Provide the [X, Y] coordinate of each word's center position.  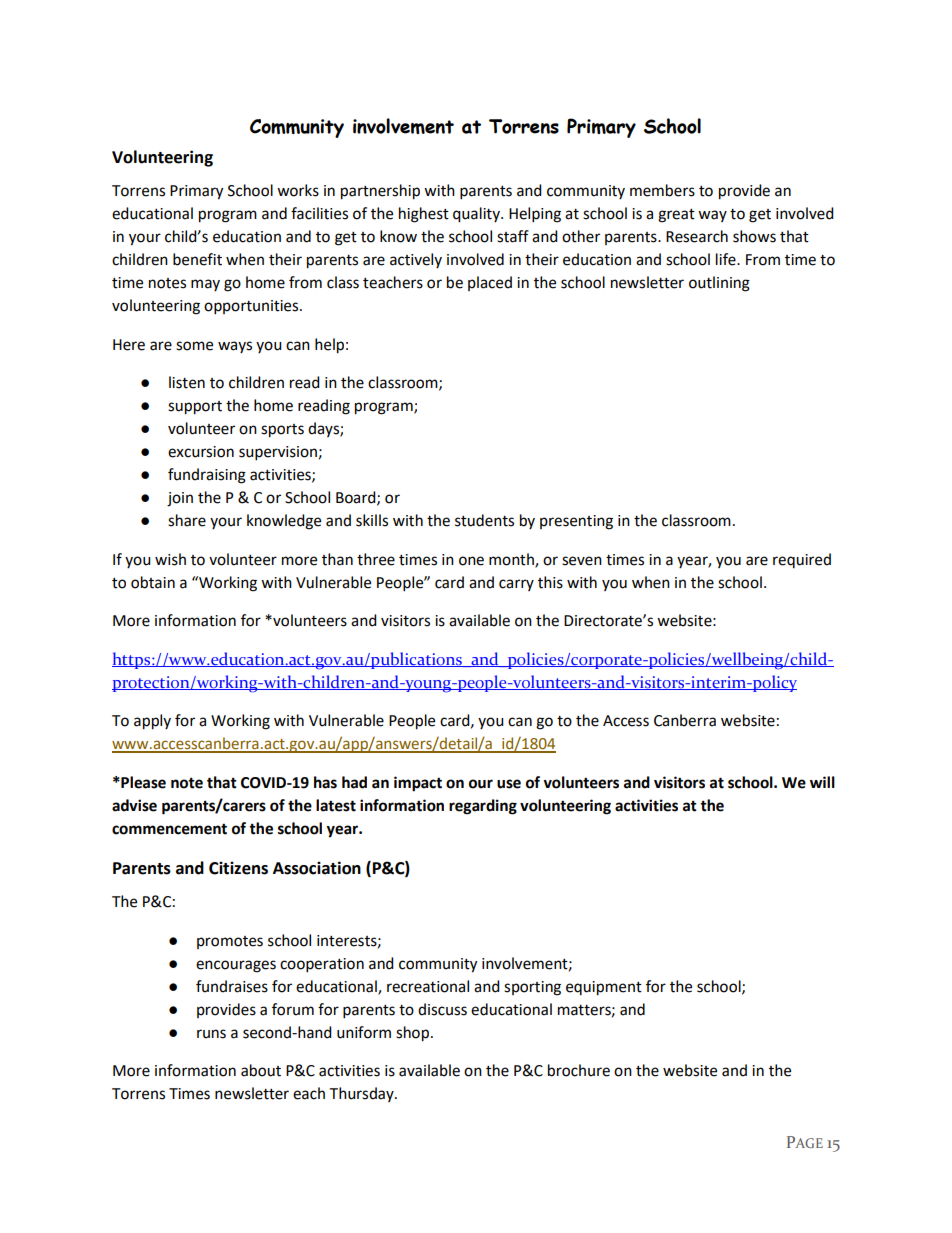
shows [754, 236]
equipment [604, 988]
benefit [197, 259]
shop [412, 1034]
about [261, 1070]
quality [477, 215]
